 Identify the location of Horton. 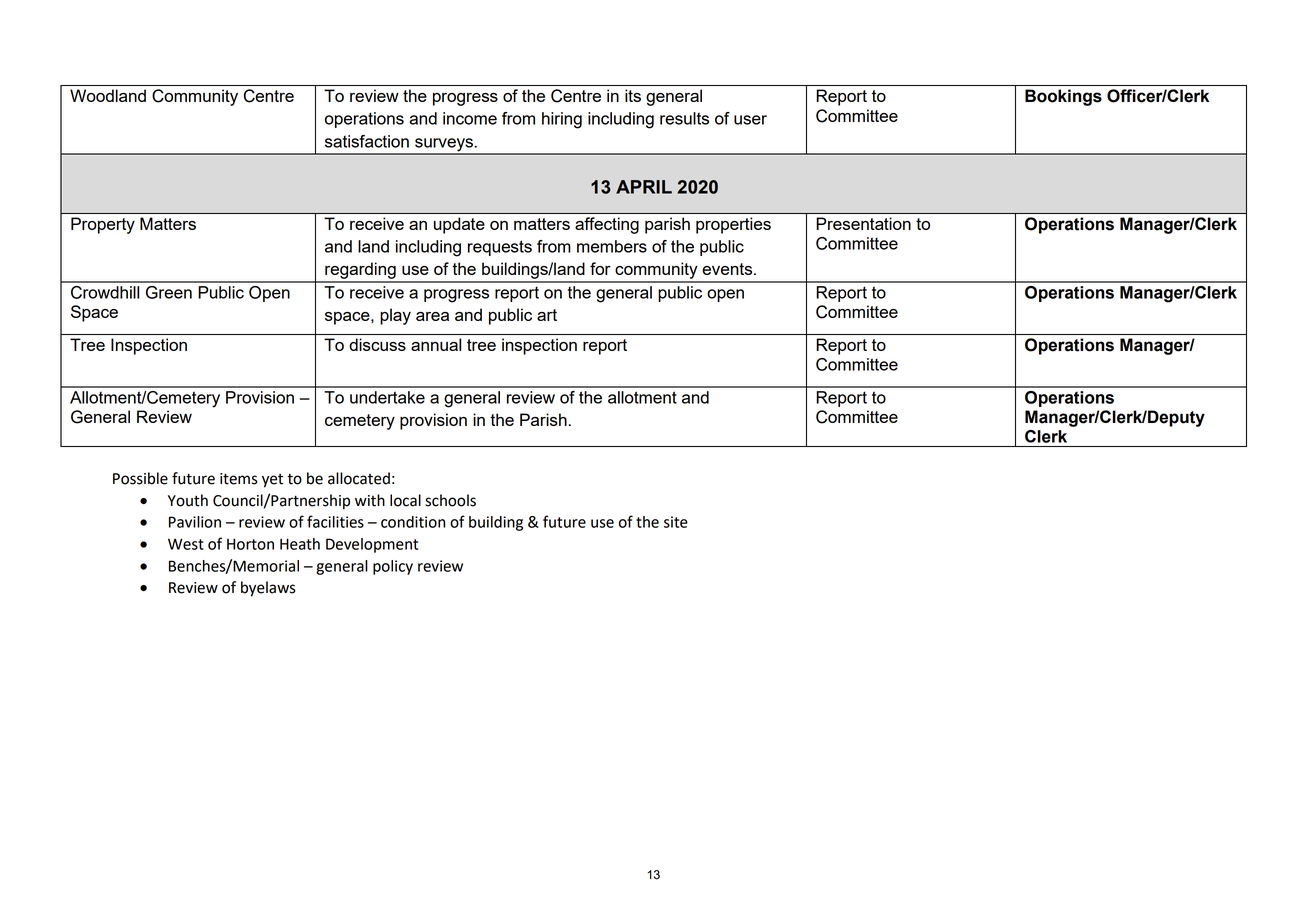
(250, 544).
